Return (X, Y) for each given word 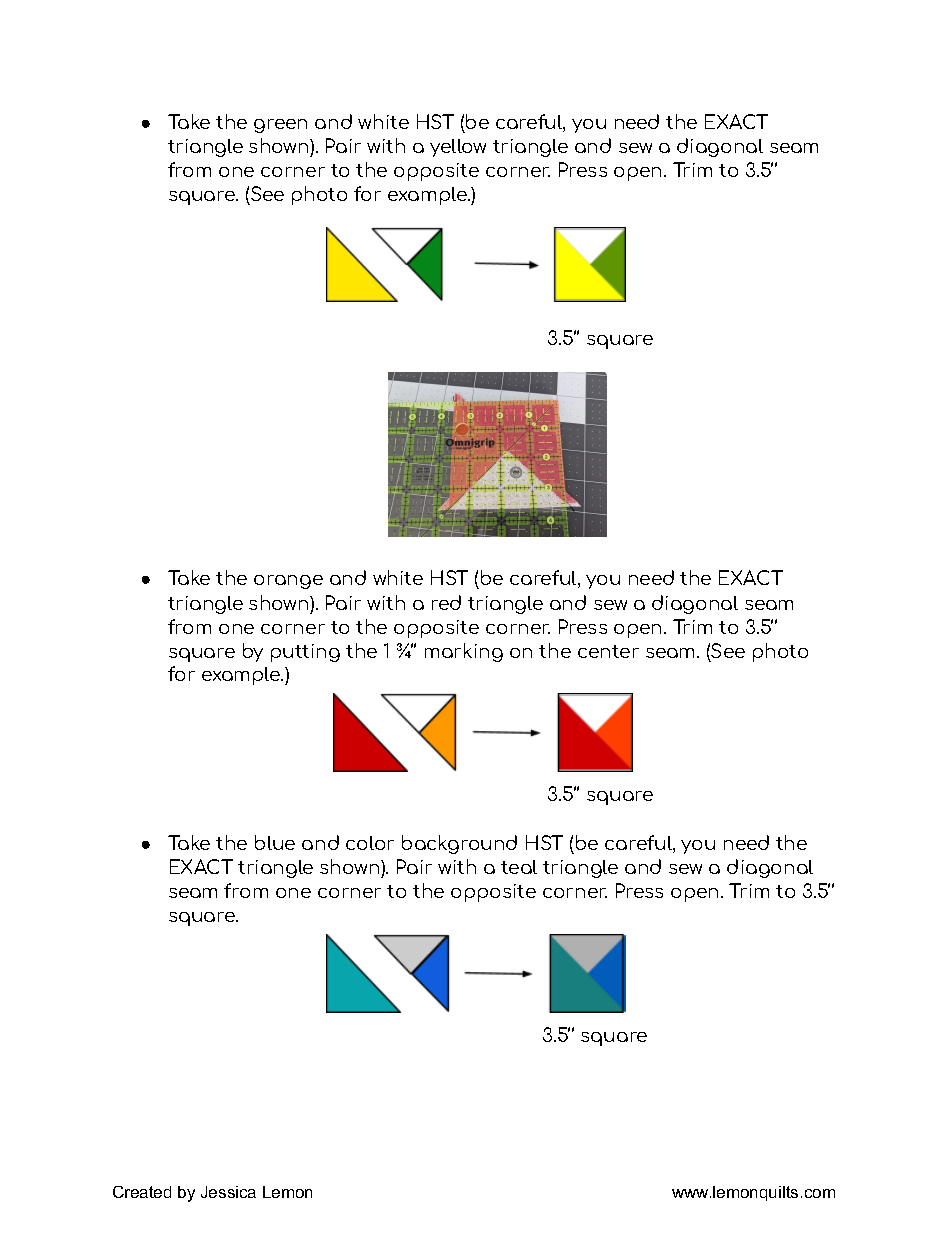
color (370, 843)
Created (142, 1192)
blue (275, 842)
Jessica (228, 1192)
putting (305, 653)
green (280, 126)
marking (464, 652)
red (446, 602)
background (459, 844)
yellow (458, 148)
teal (519, 867)
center (608, 651)
